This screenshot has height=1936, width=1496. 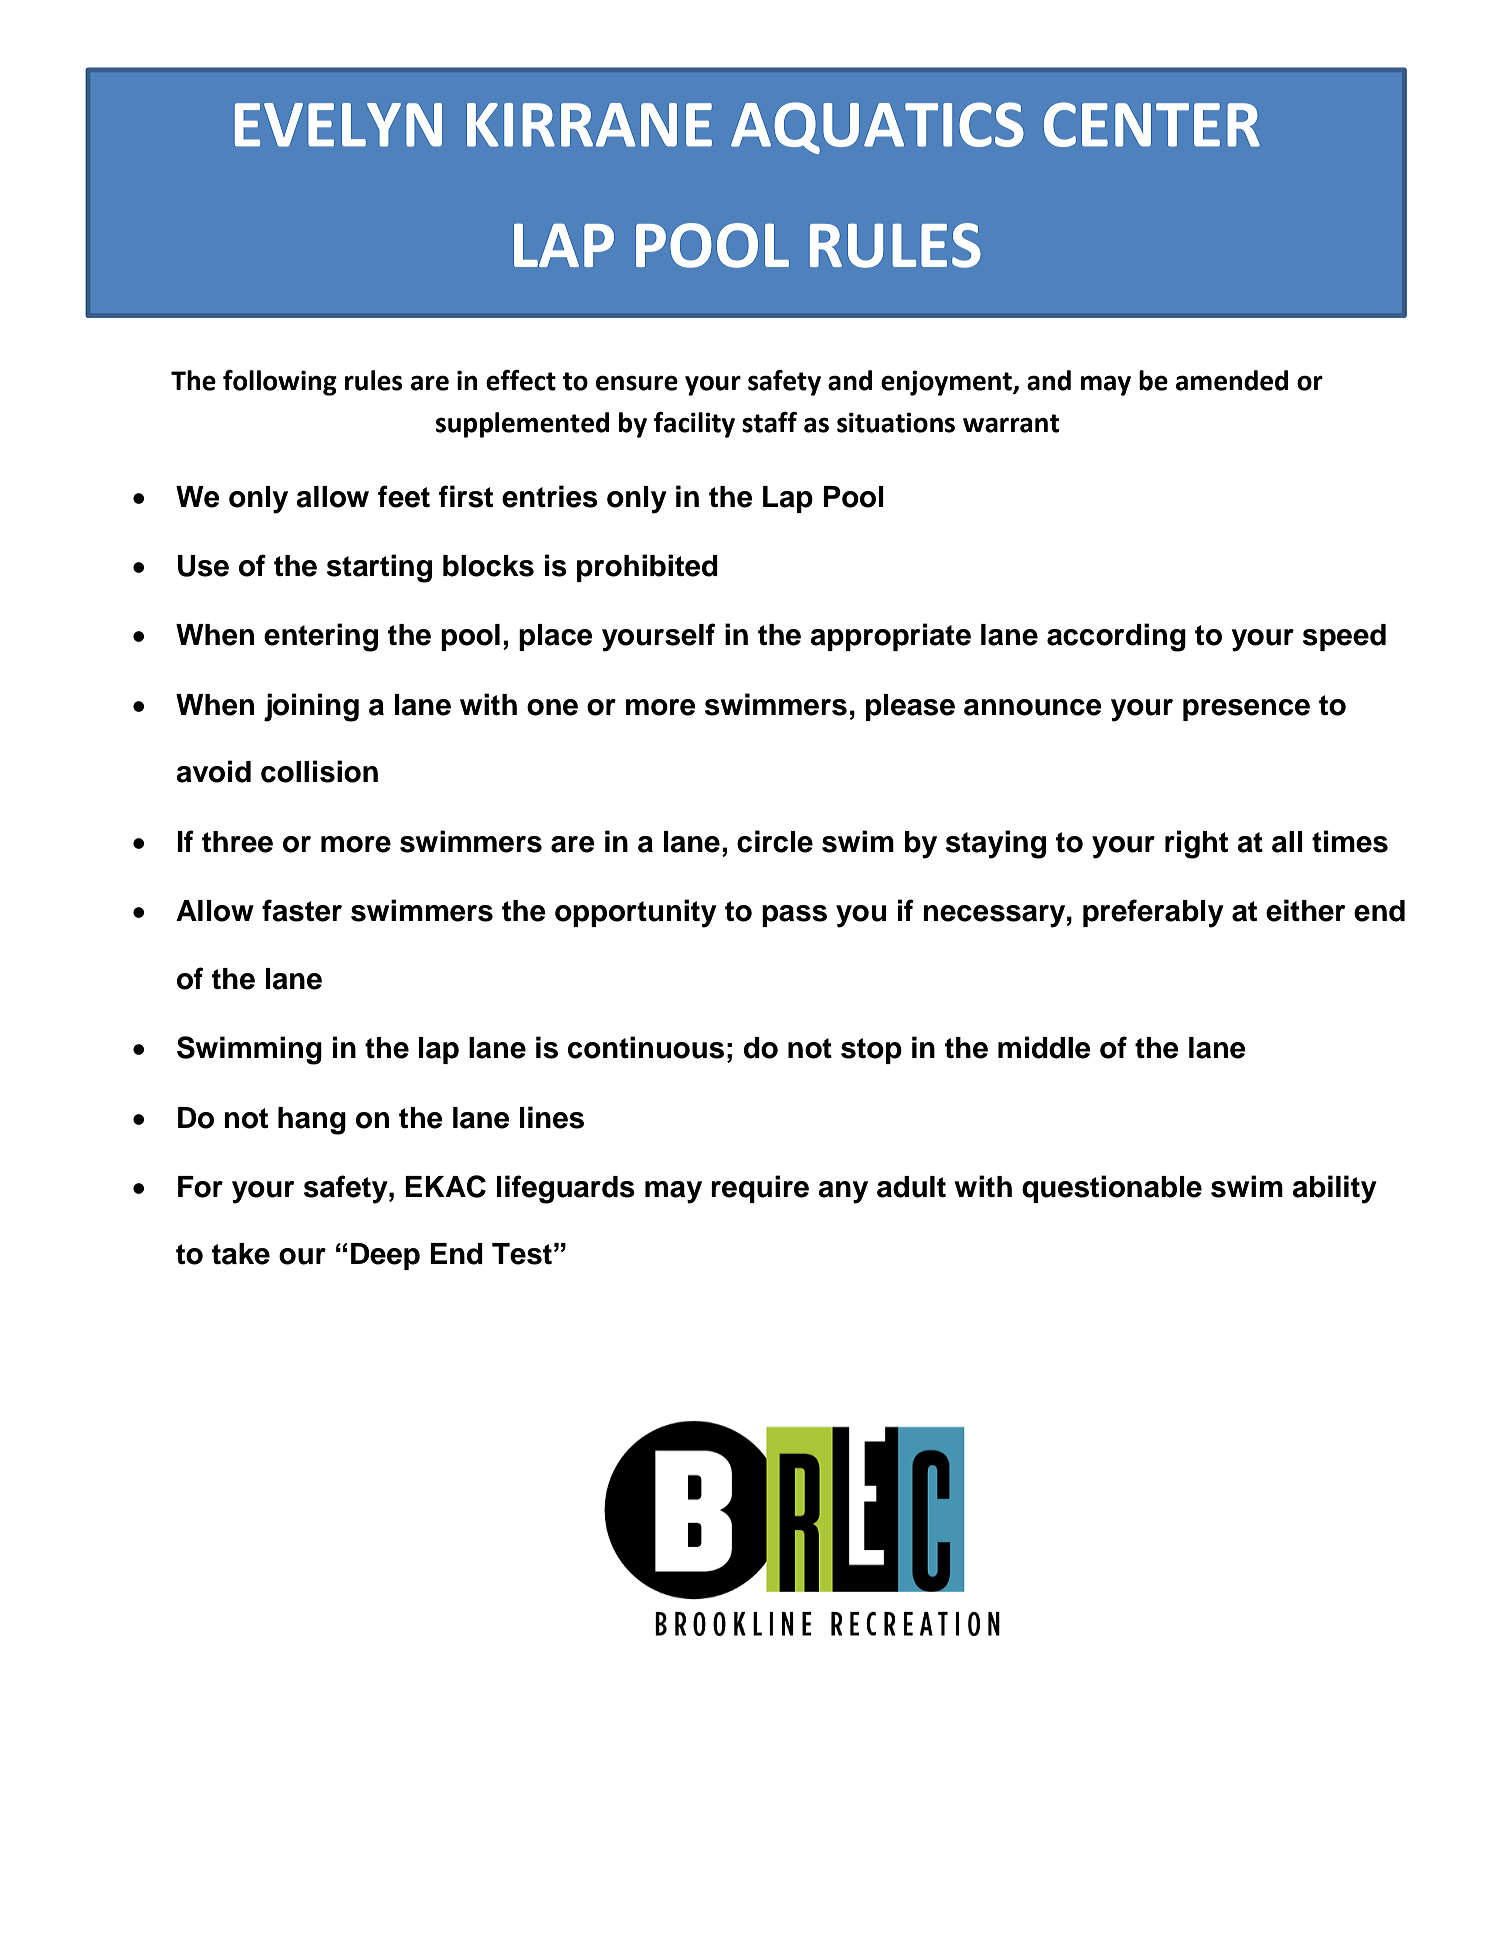 I want to click on CENTER, so click(x=1152, y=124).
